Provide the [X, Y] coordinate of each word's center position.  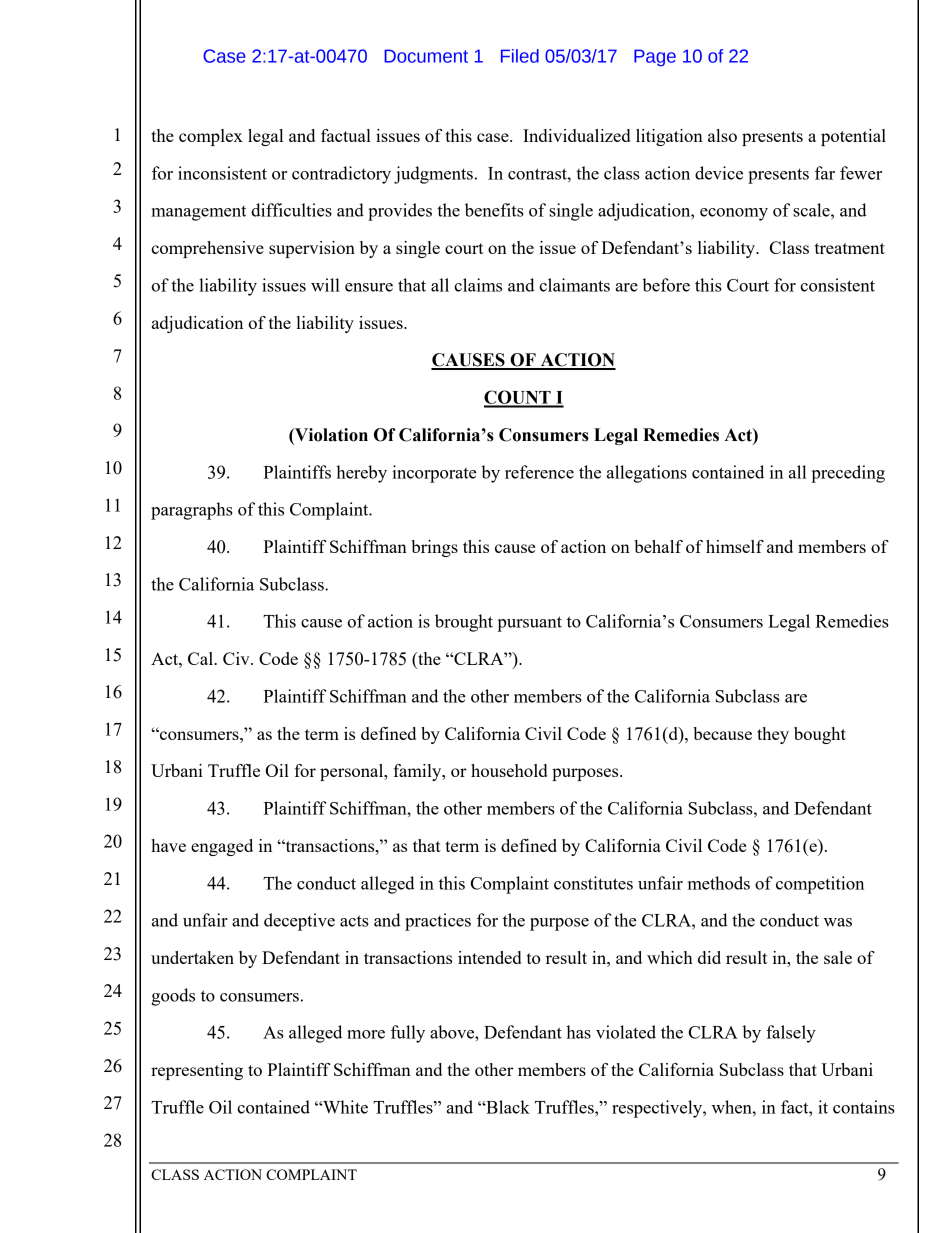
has [578, 1032]
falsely [791, 1034]
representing [197, 1071]
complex [211, 137]
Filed [520, 56]
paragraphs [192, 511]
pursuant [529, 624]
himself [735, 546]
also [722, 135]
